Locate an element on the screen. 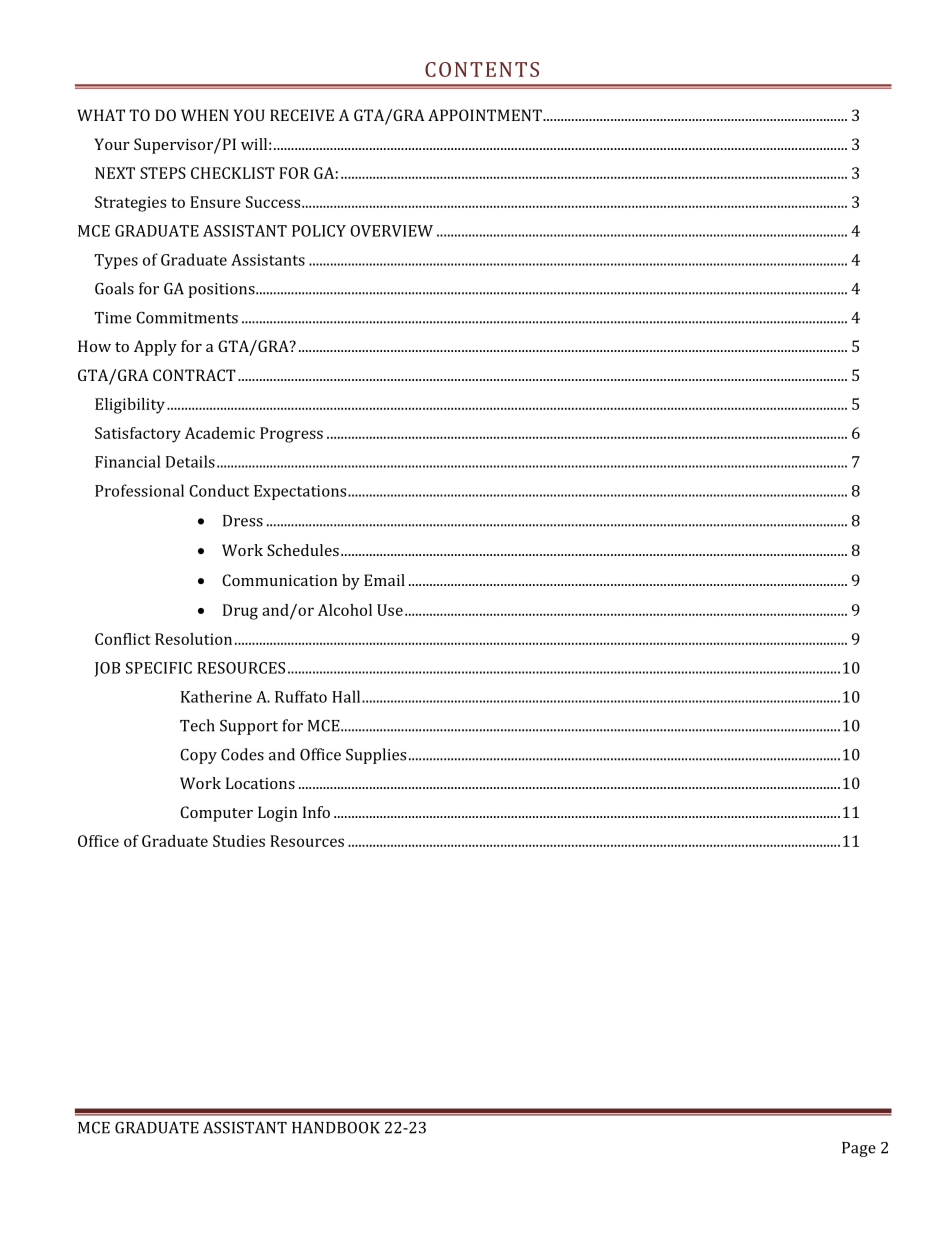 Image resolution: width=952 pixels, height=1233 pixels. Drug is located at coordinates (240, 612).
